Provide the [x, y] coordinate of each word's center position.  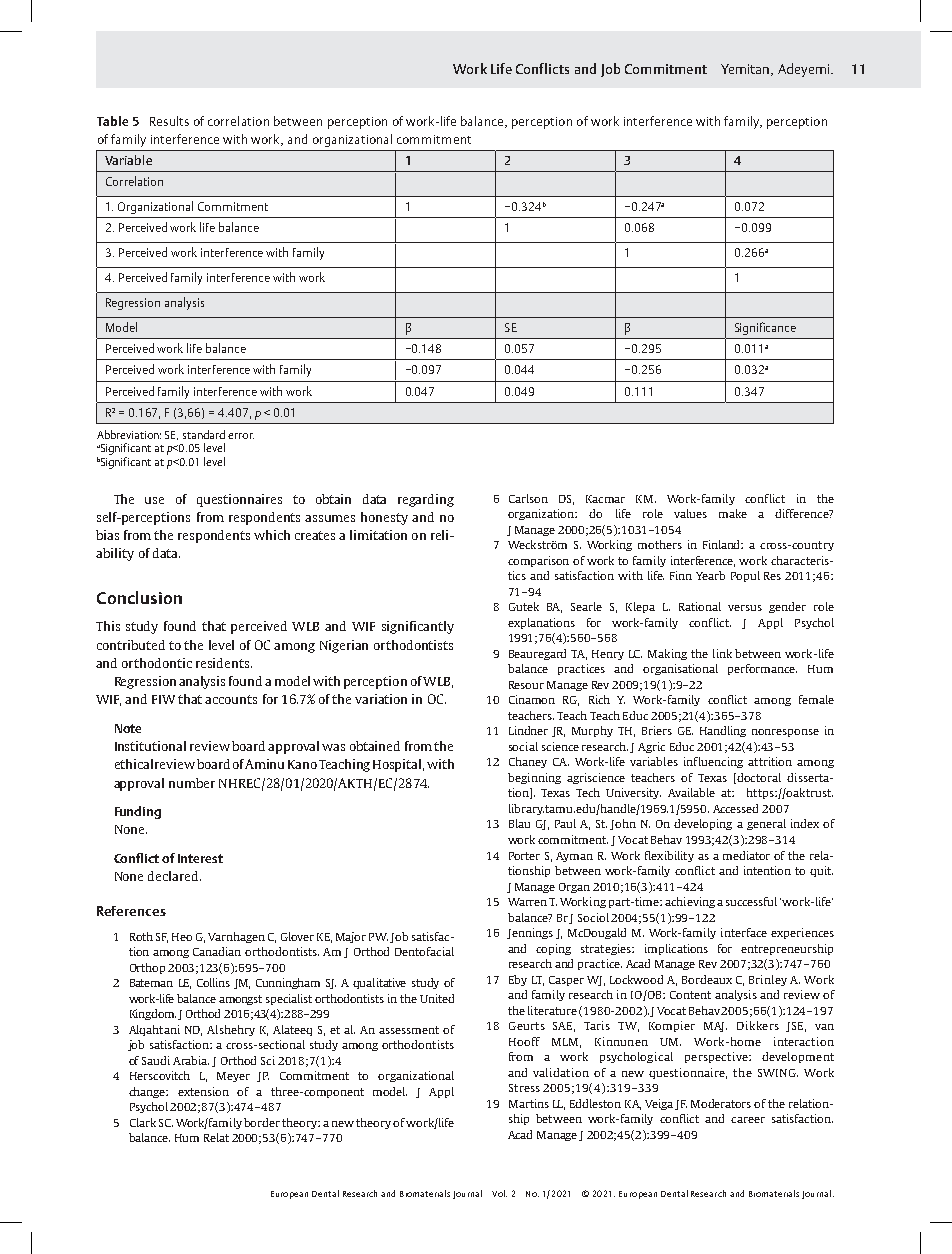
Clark [143, 1122]
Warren [527, 902]
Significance [765, 328]
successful [751, 901]
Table [112, 121]
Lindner [528, 730]
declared [174, 876]
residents [224, 663]
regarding [426, 500]
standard [204, 434]
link [722, 653]
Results [169, 121]
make [733, 513]
